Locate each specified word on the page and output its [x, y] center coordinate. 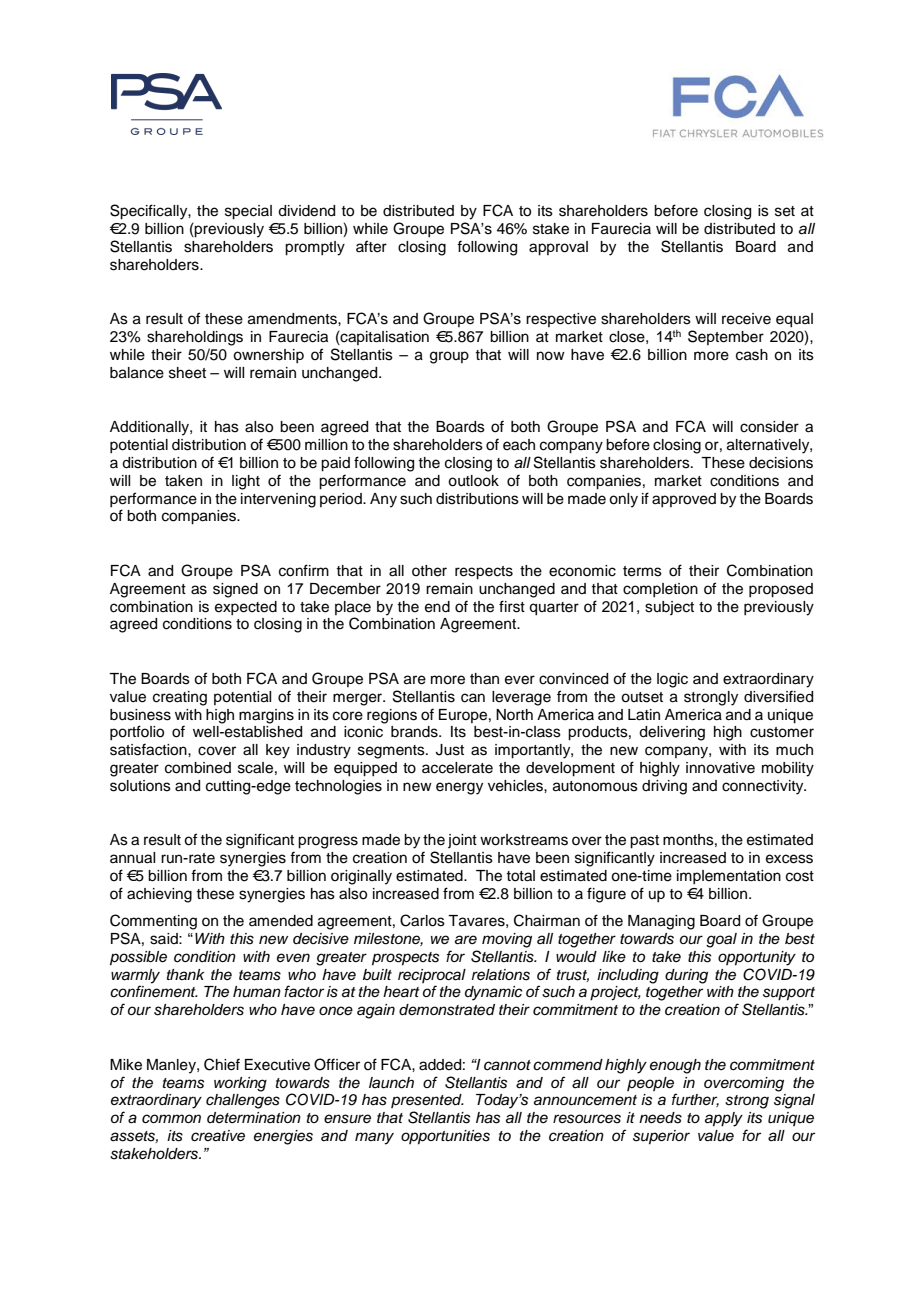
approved [684, 500]
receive [746, 319]
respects [484, 573]
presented [427, 1101]
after [371, 246]
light [246, 482]
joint [462, 841]
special [248, 212]
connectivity [764, 787]
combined [198, 768]
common [171, 1119]
